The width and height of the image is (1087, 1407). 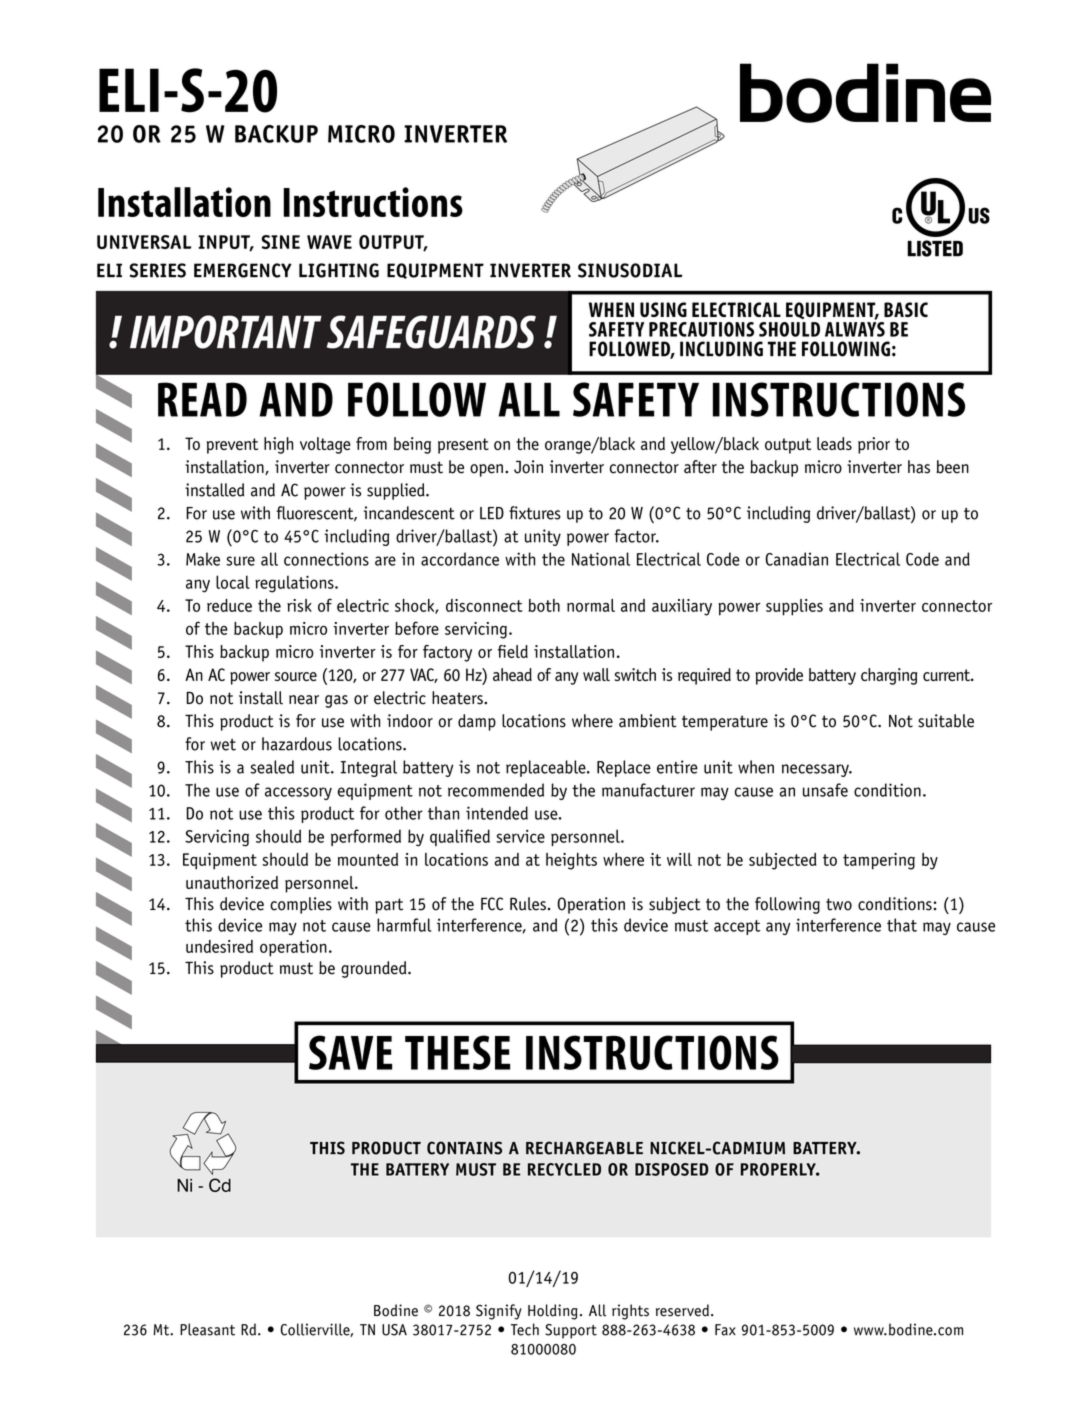 What do you see at coordinates (535, 513) in the image?
I see `fixtures` at bounding box center [535, 513].
